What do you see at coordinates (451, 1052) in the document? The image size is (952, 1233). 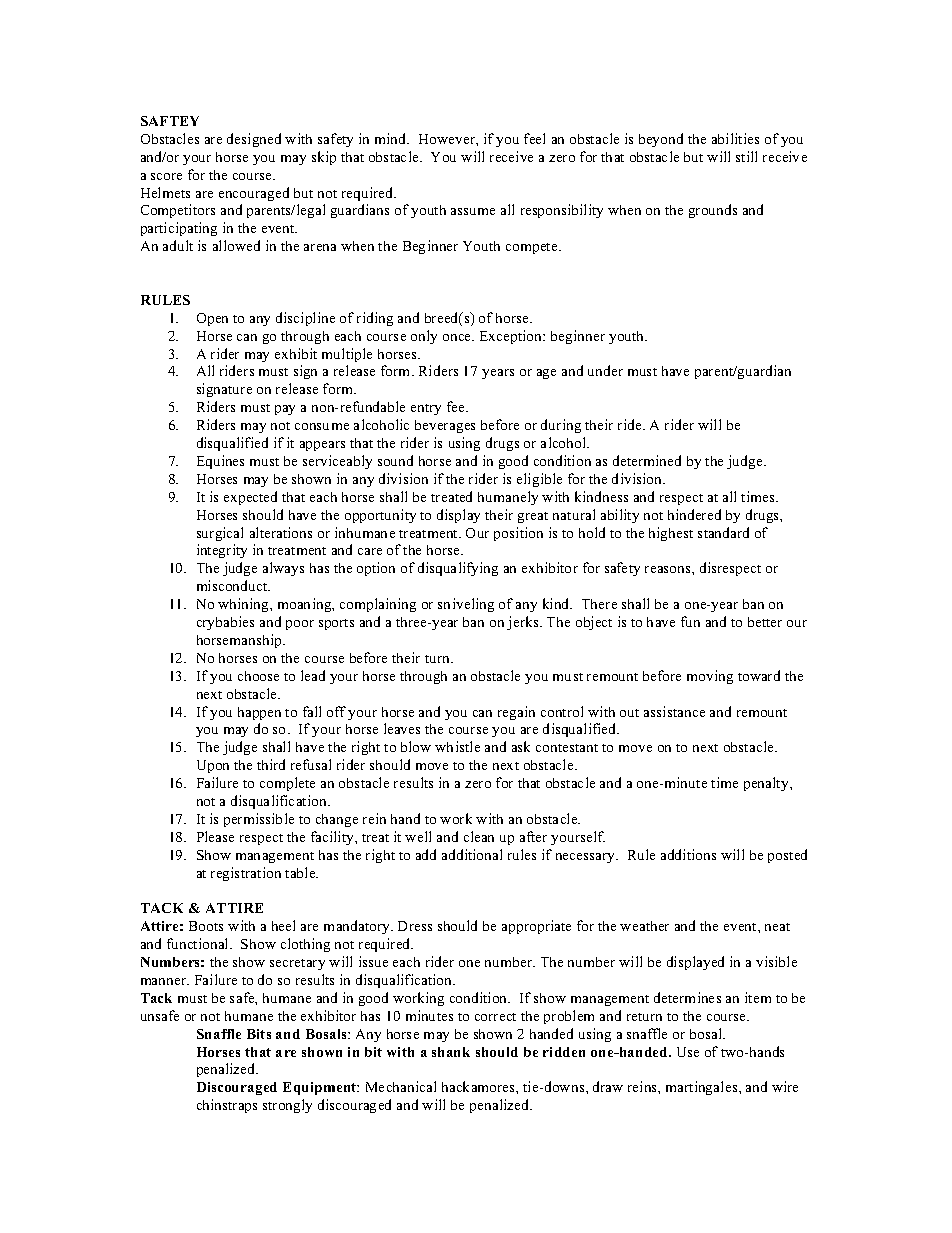 I see `shank` at bounding box center [451, 1052].
